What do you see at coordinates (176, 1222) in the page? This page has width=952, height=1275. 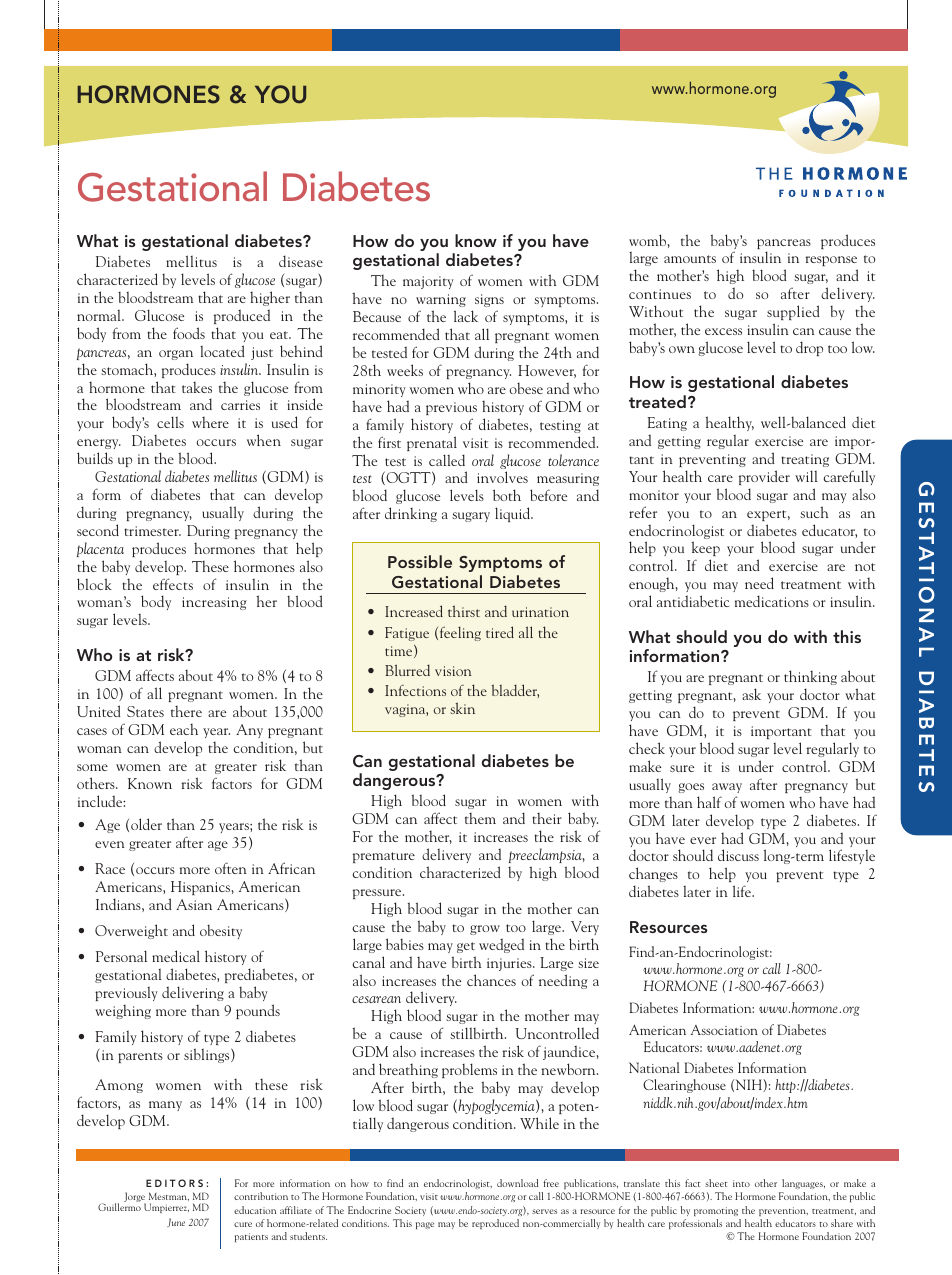 I see `June` at bounding box center [176, 1222].
